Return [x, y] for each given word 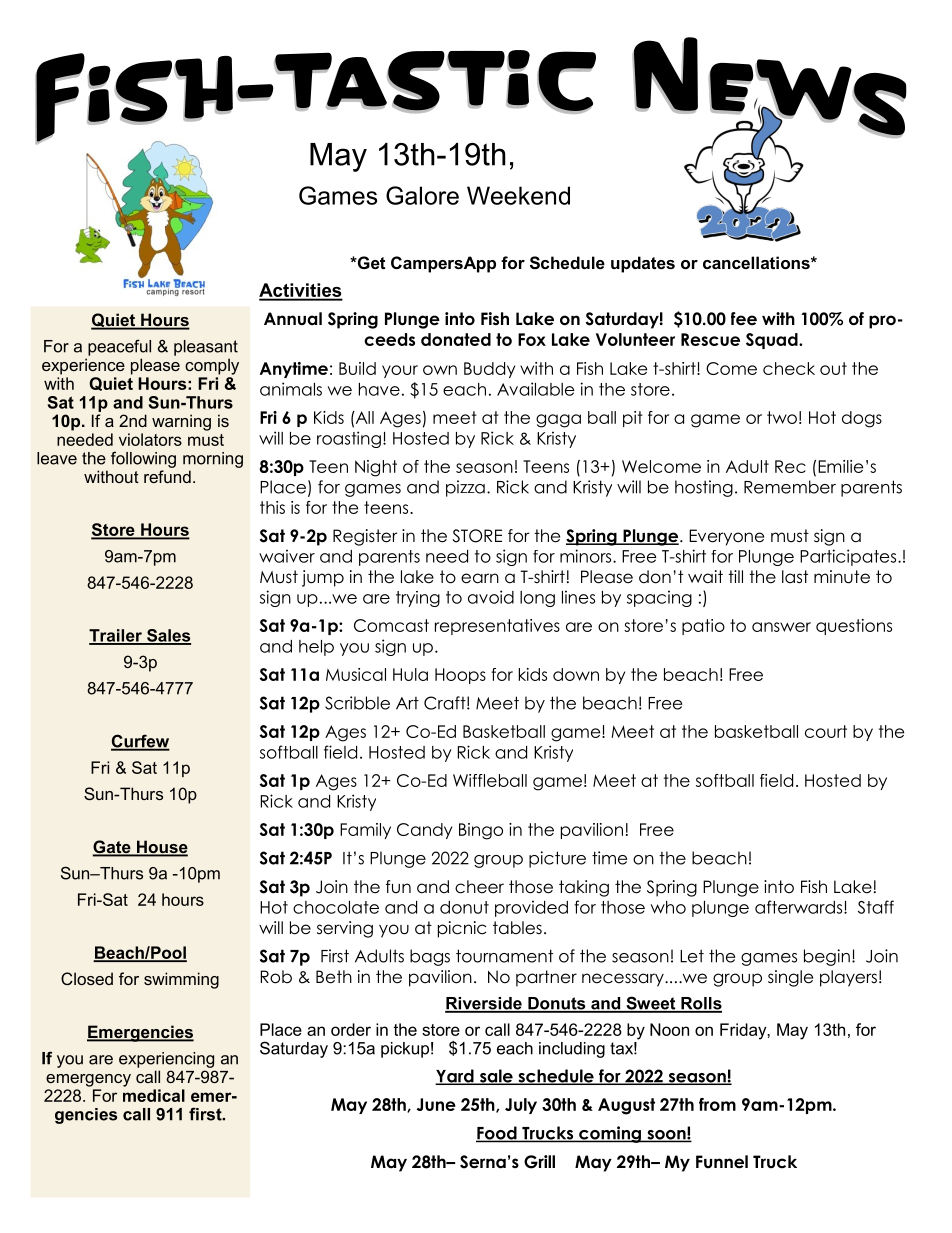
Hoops [460, 676]
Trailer [116, 636]
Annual [293, 319]
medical [154, 1095]
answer [781, 627]
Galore [422, 195]
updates [643, 264]
